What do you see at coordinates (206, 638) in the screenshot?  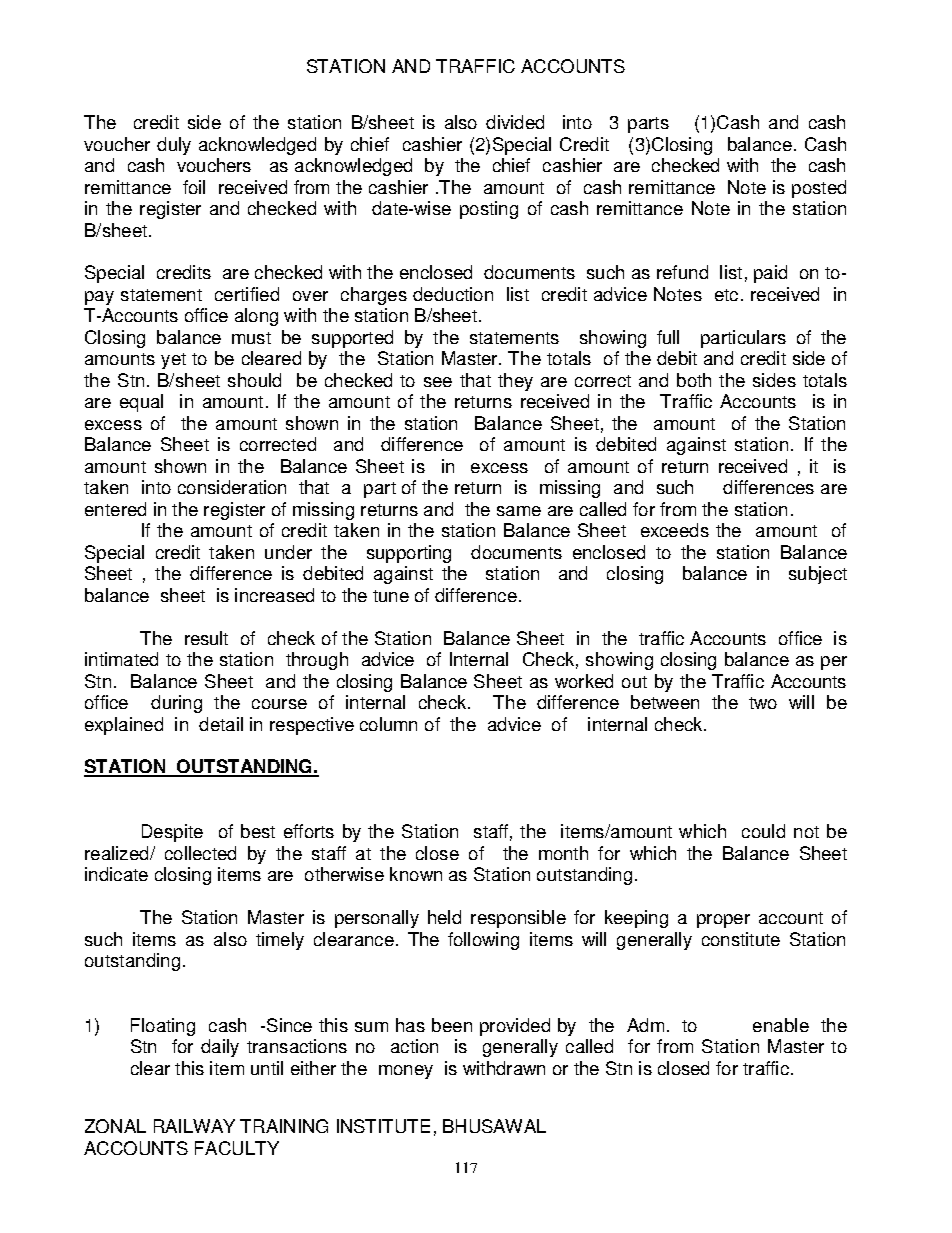 I see `result` at bounding box center [206, 638].
